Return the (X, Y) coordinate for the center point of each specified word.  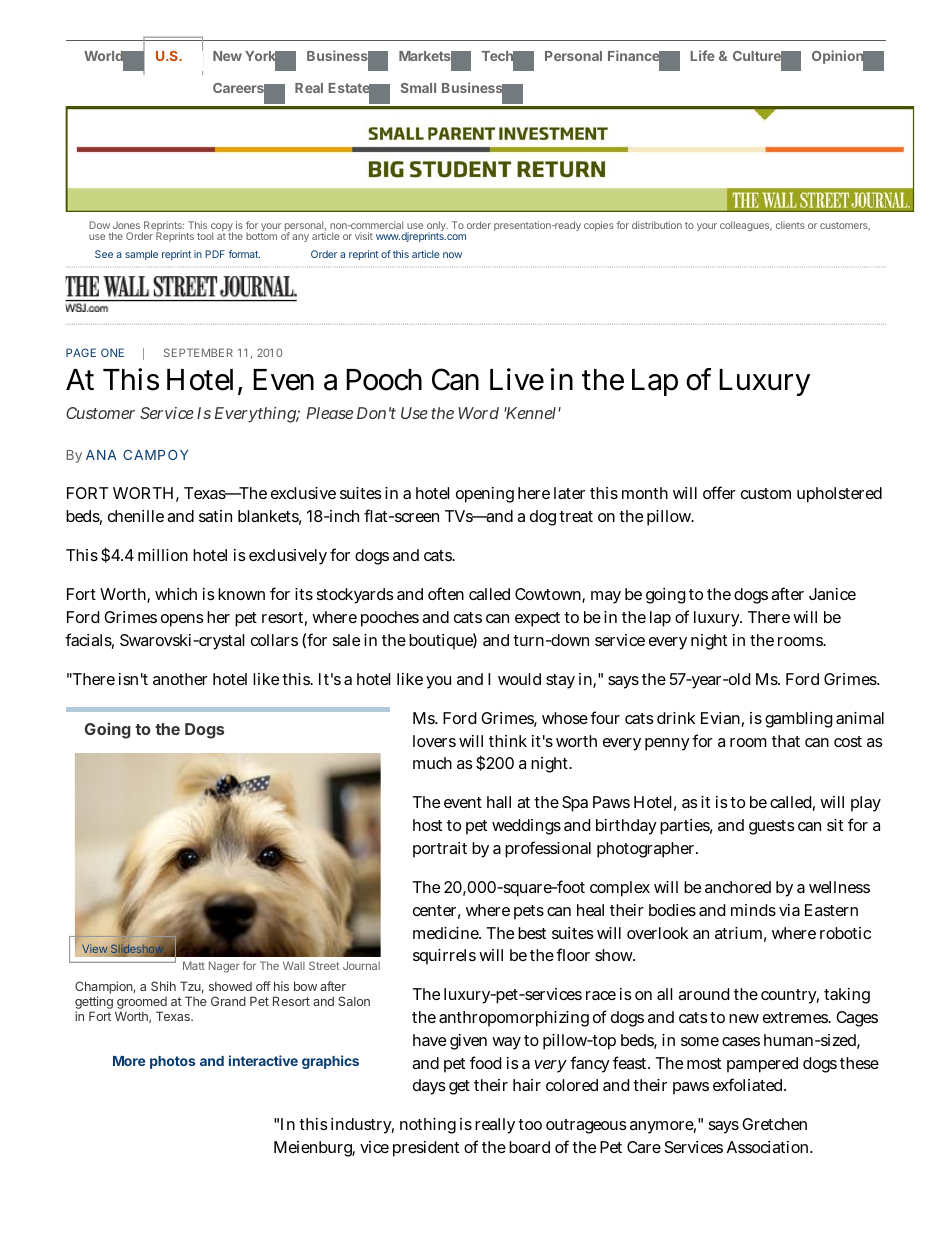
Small (418, 88)
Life (702, 55)
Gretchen (774, 1124)
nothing (428, 1126)
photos (172, 1062)
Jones (126, 225)
